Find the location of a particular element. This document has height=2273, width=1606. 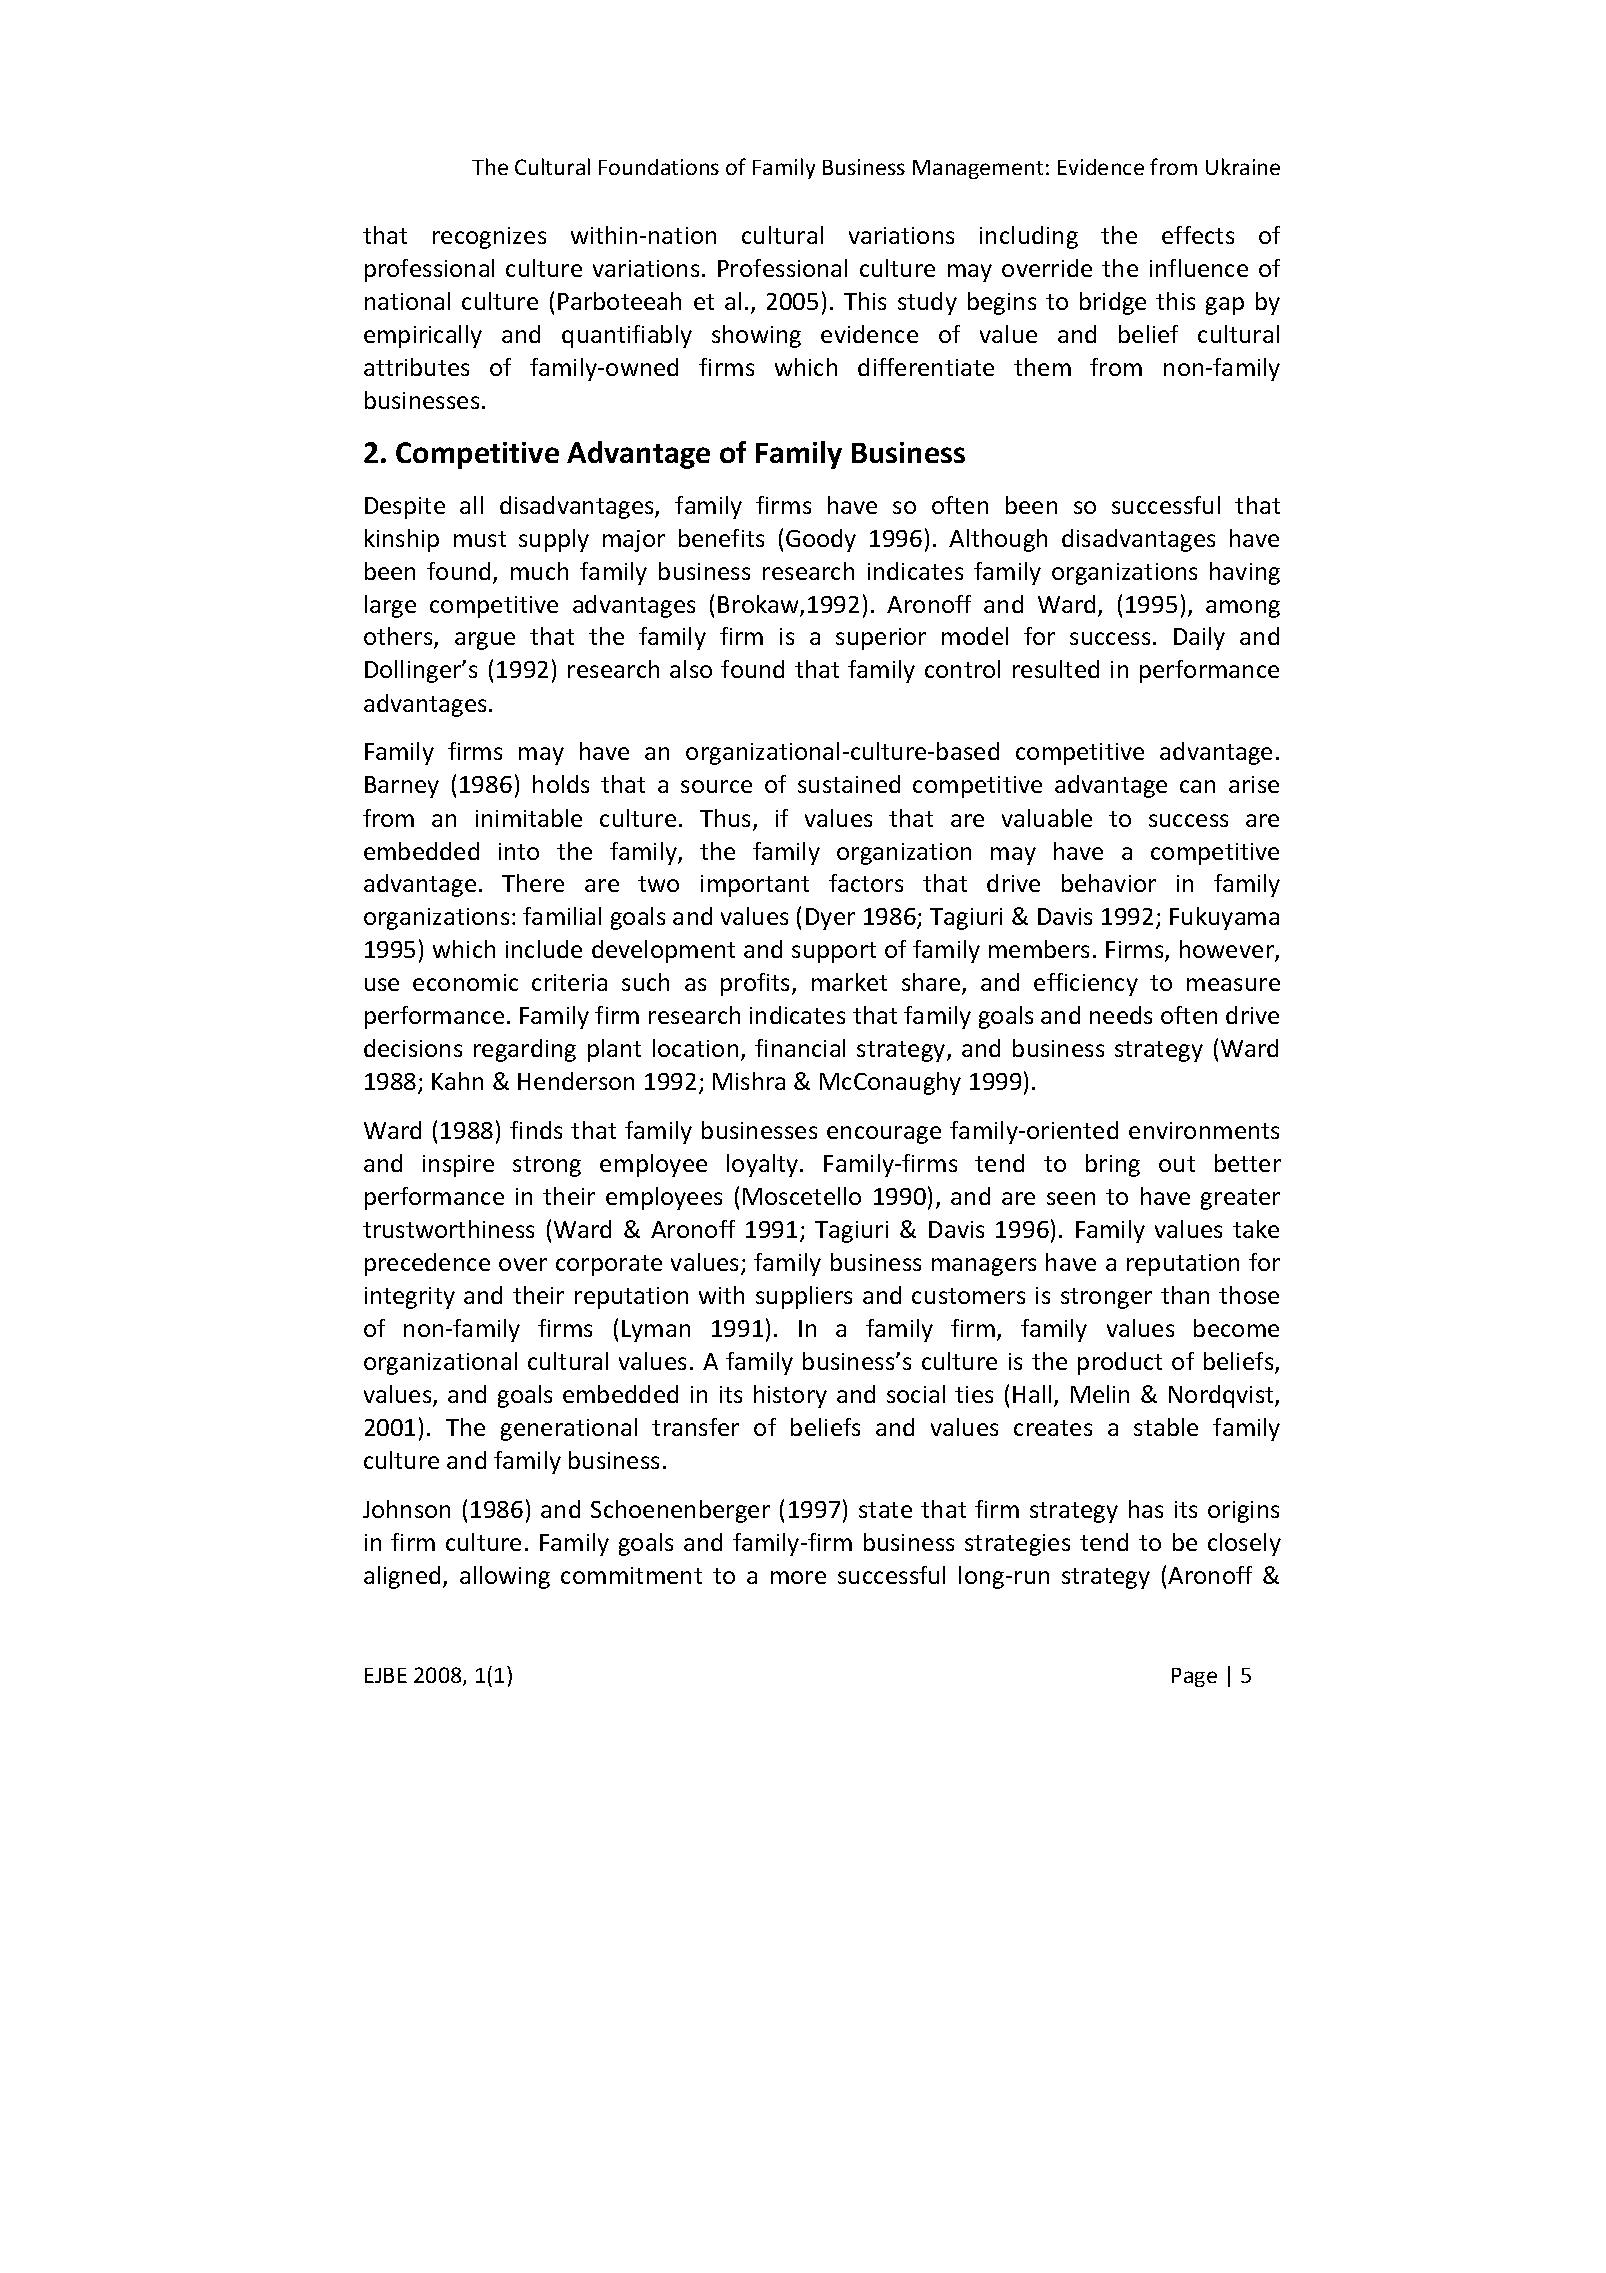

than is located at coordinates (1185, 1295).
